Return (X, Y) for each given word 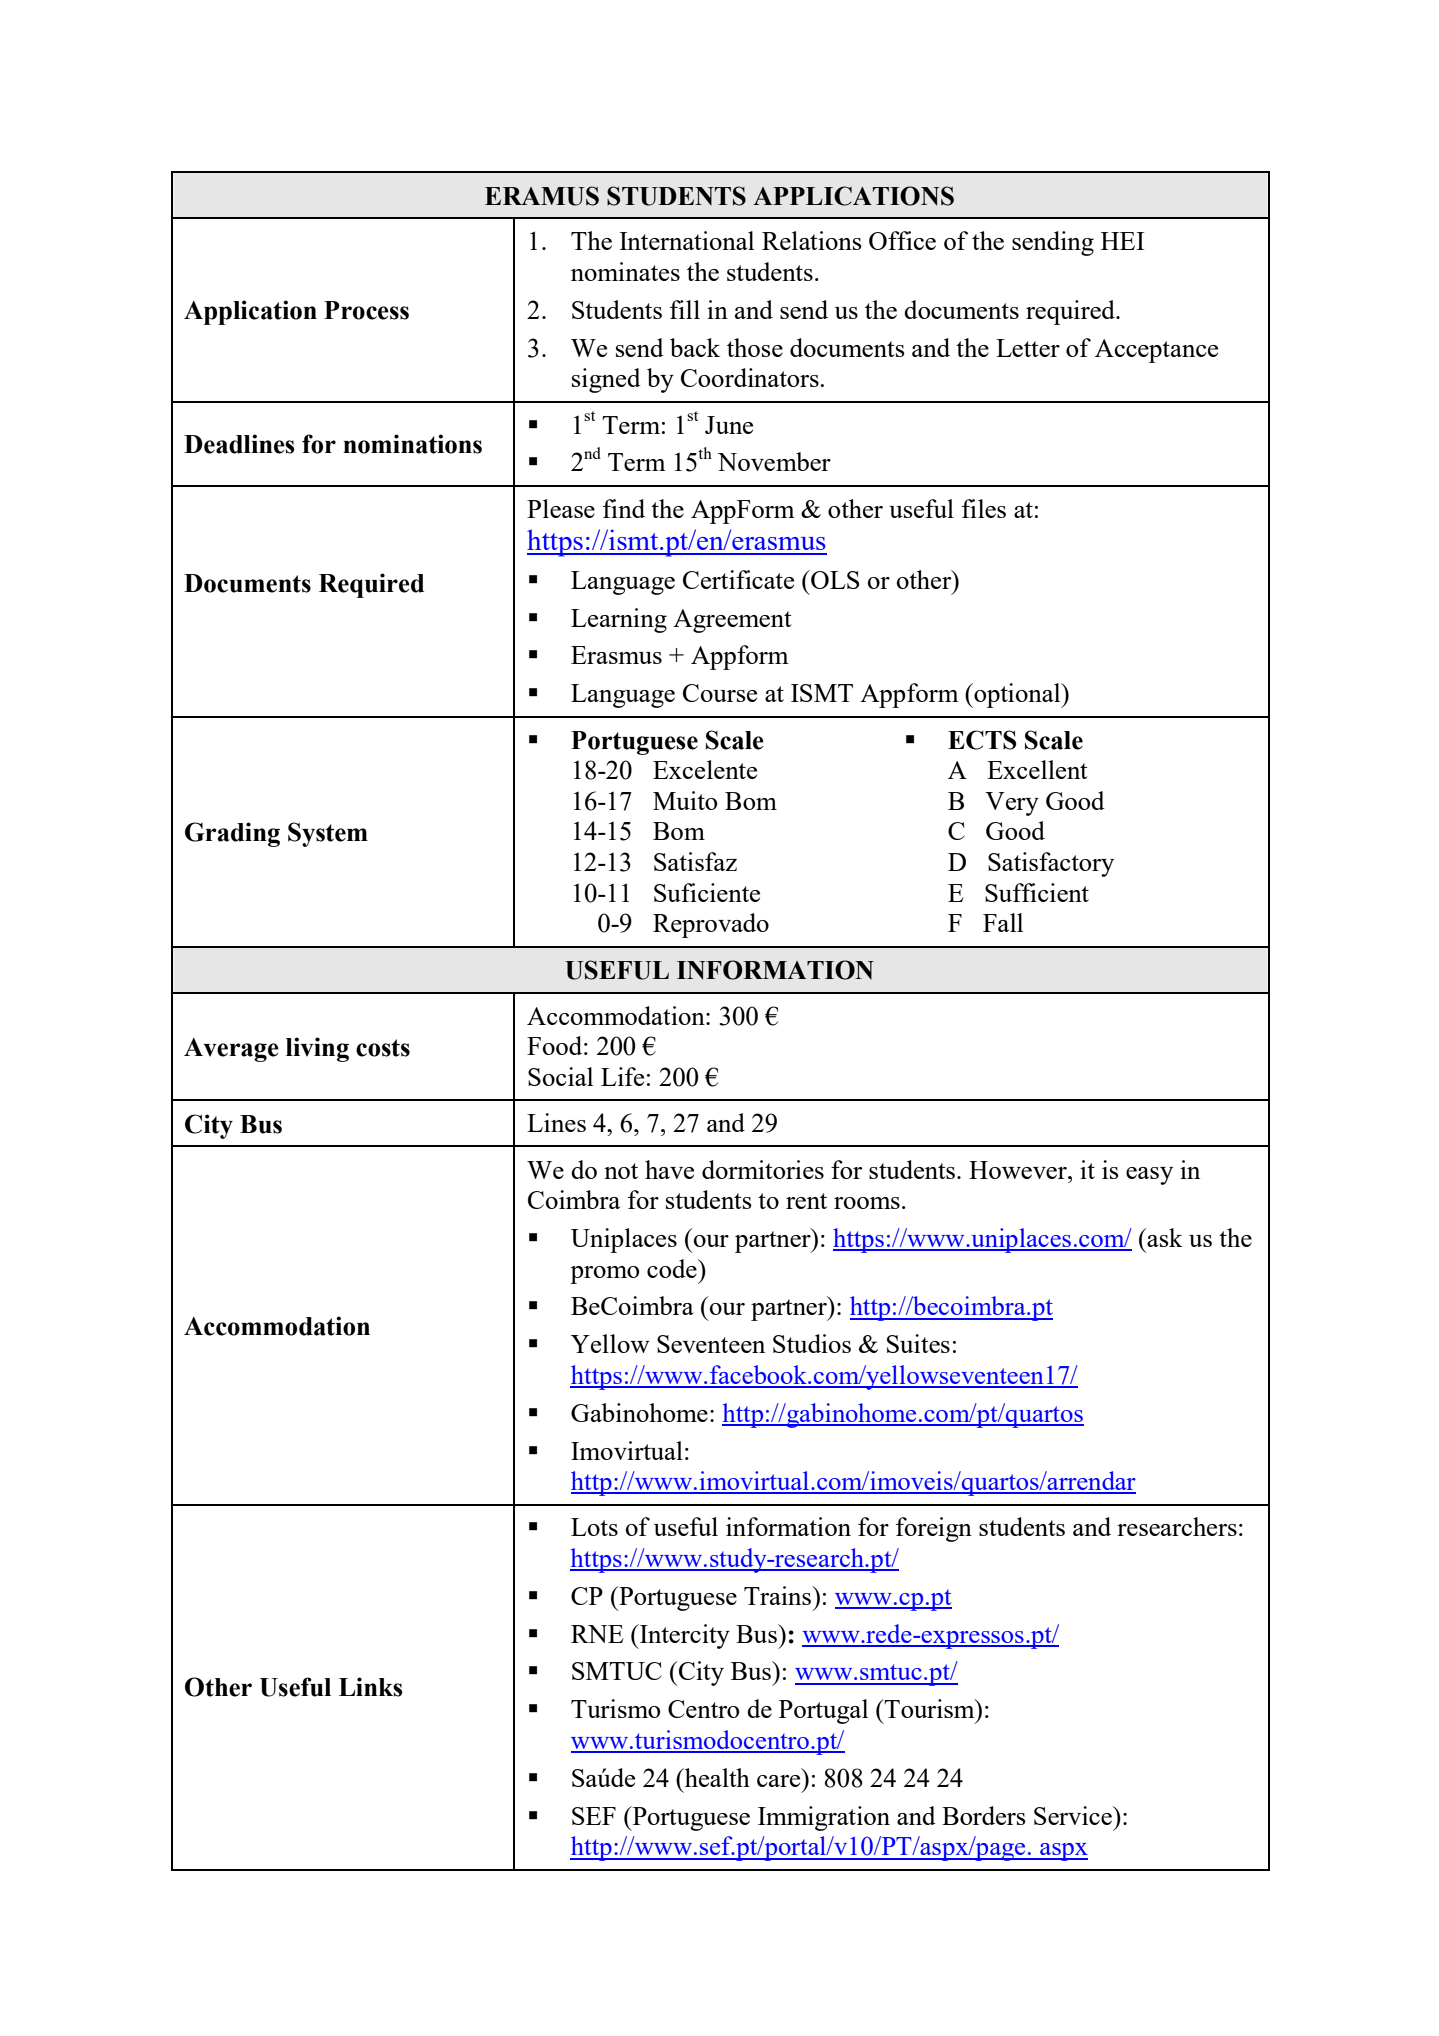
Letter (1028, 348)
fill (685, 309)
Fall (1003, 922)
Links (371, 1687)
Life (622, 1076)
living (317, 1049)
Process (366, 310)
